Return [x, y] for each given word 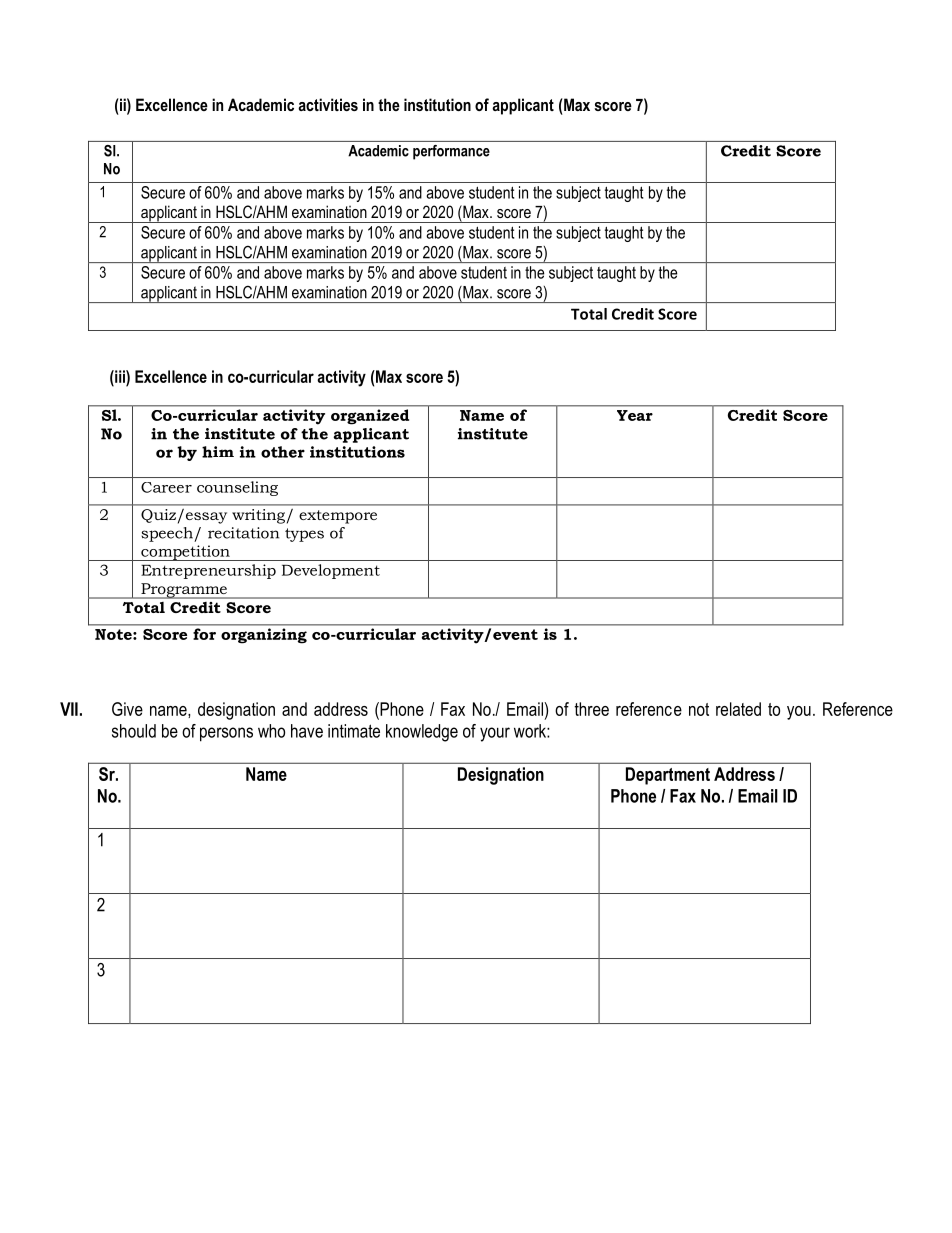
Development [331, 571]
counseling [237, 488]
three [592, 709]
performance [451, 152]
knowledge [422, 733]
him [218, 452]
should [134, 731]
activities [328, 104]
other [283, 452]
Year [635, 415]
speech [168, 534]
